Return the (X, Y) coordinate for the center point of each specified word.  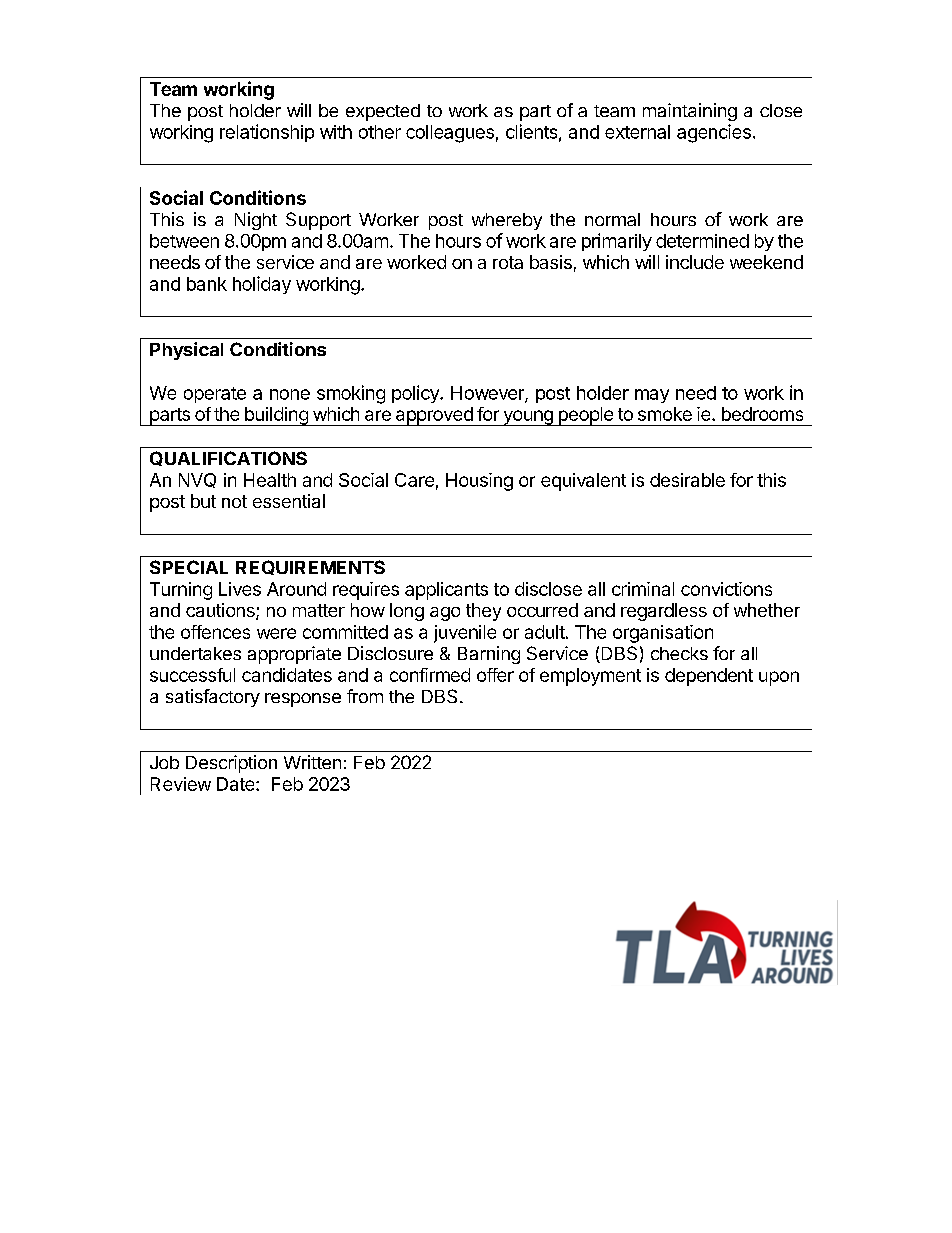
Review (181, 784)
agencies (714, 133)
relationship (267, 133)
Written (312, 762)
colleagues (450, 134)
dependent (709, 677)
